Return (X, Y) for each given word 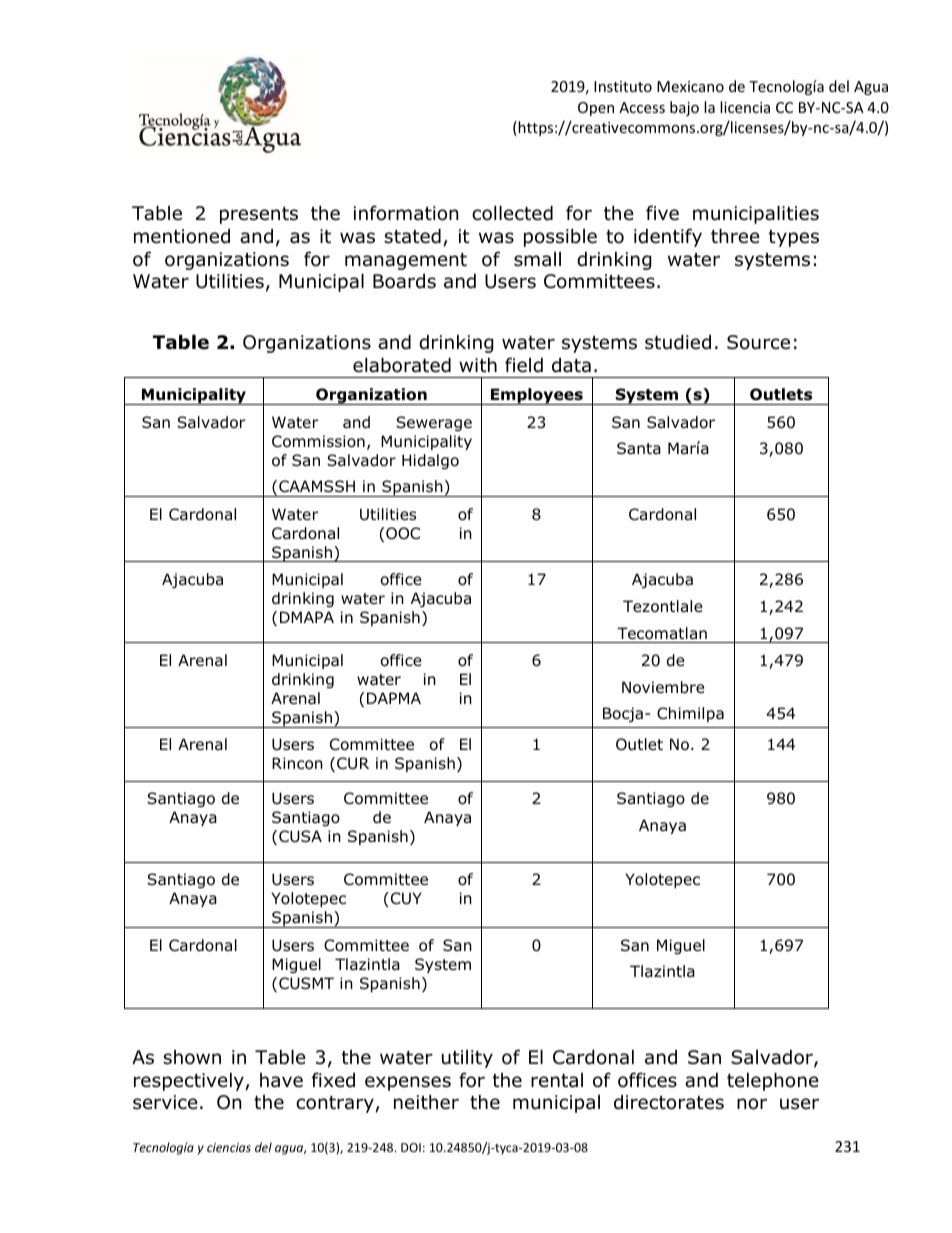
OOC (403, 533)
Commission (318, 441)
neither (426, 1102)
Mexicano (690, 86)
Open (596, 109)
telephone (773, 1081)
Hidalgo (430, 461)
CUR (353, 763)
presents (259, 215)
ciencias (229, 1147)
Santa (639, 448)
